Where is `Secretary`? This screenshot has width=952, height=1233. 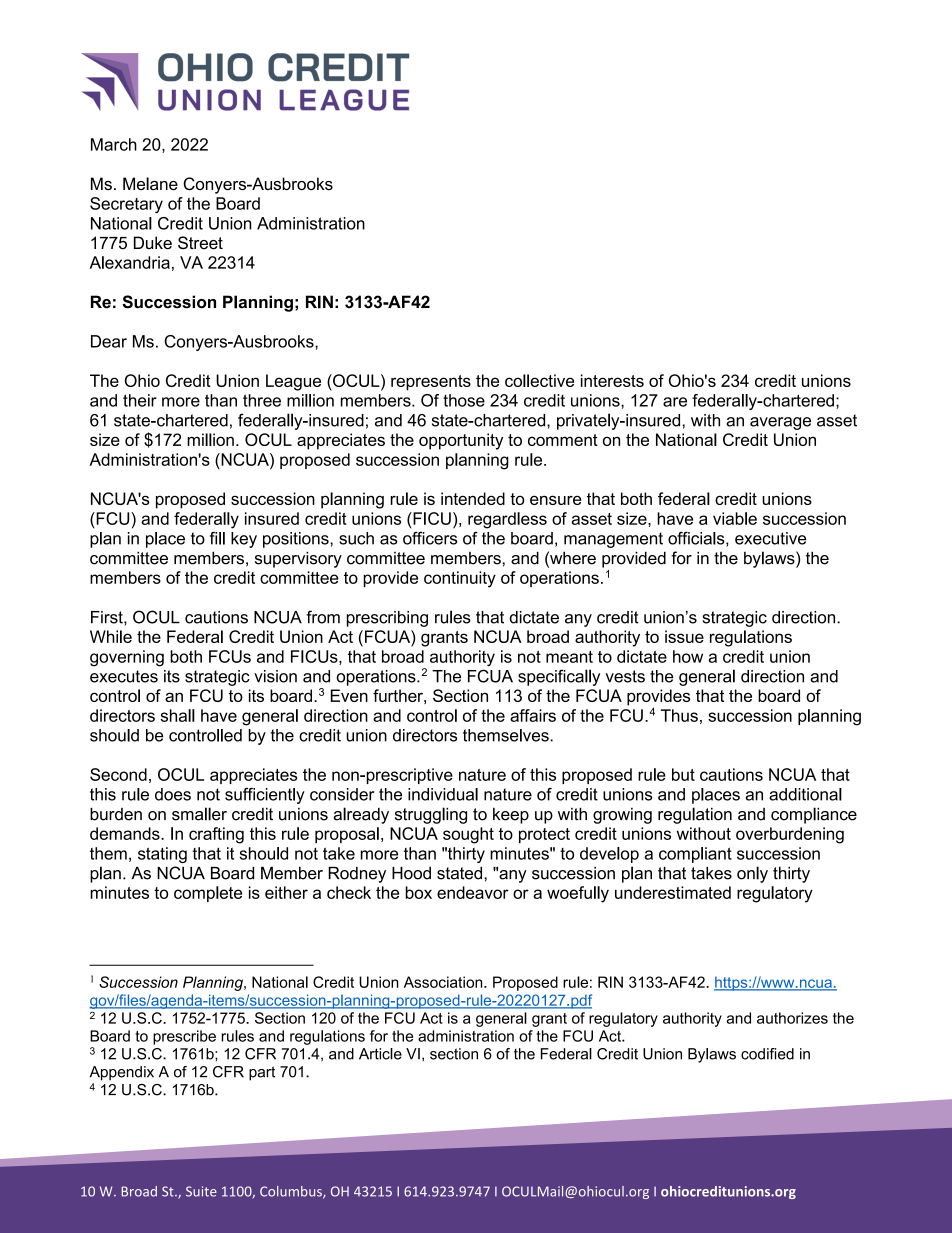 Secretary is located at coordinates (126, 205).
